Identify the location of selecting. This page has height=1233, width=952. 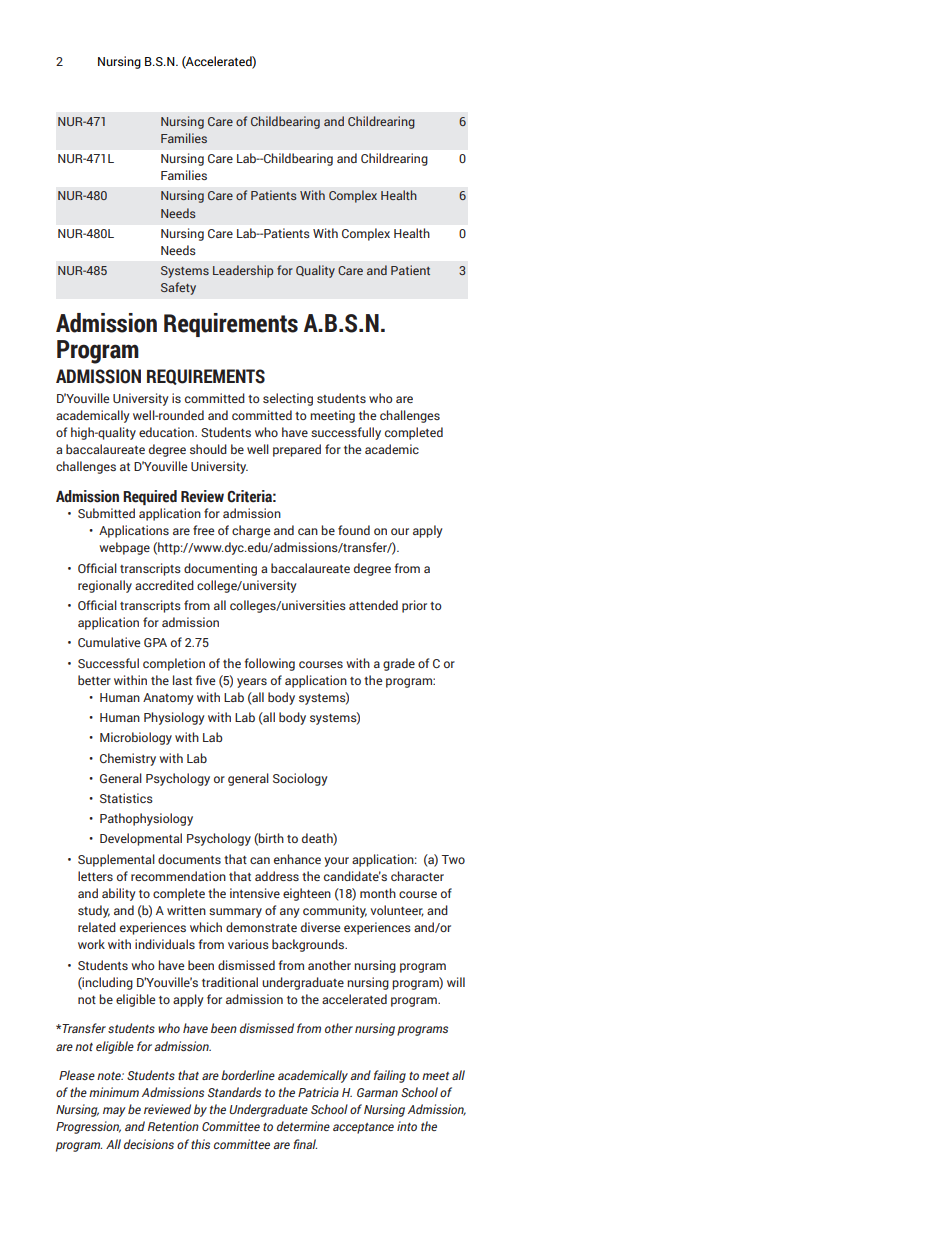
(288, 399).
